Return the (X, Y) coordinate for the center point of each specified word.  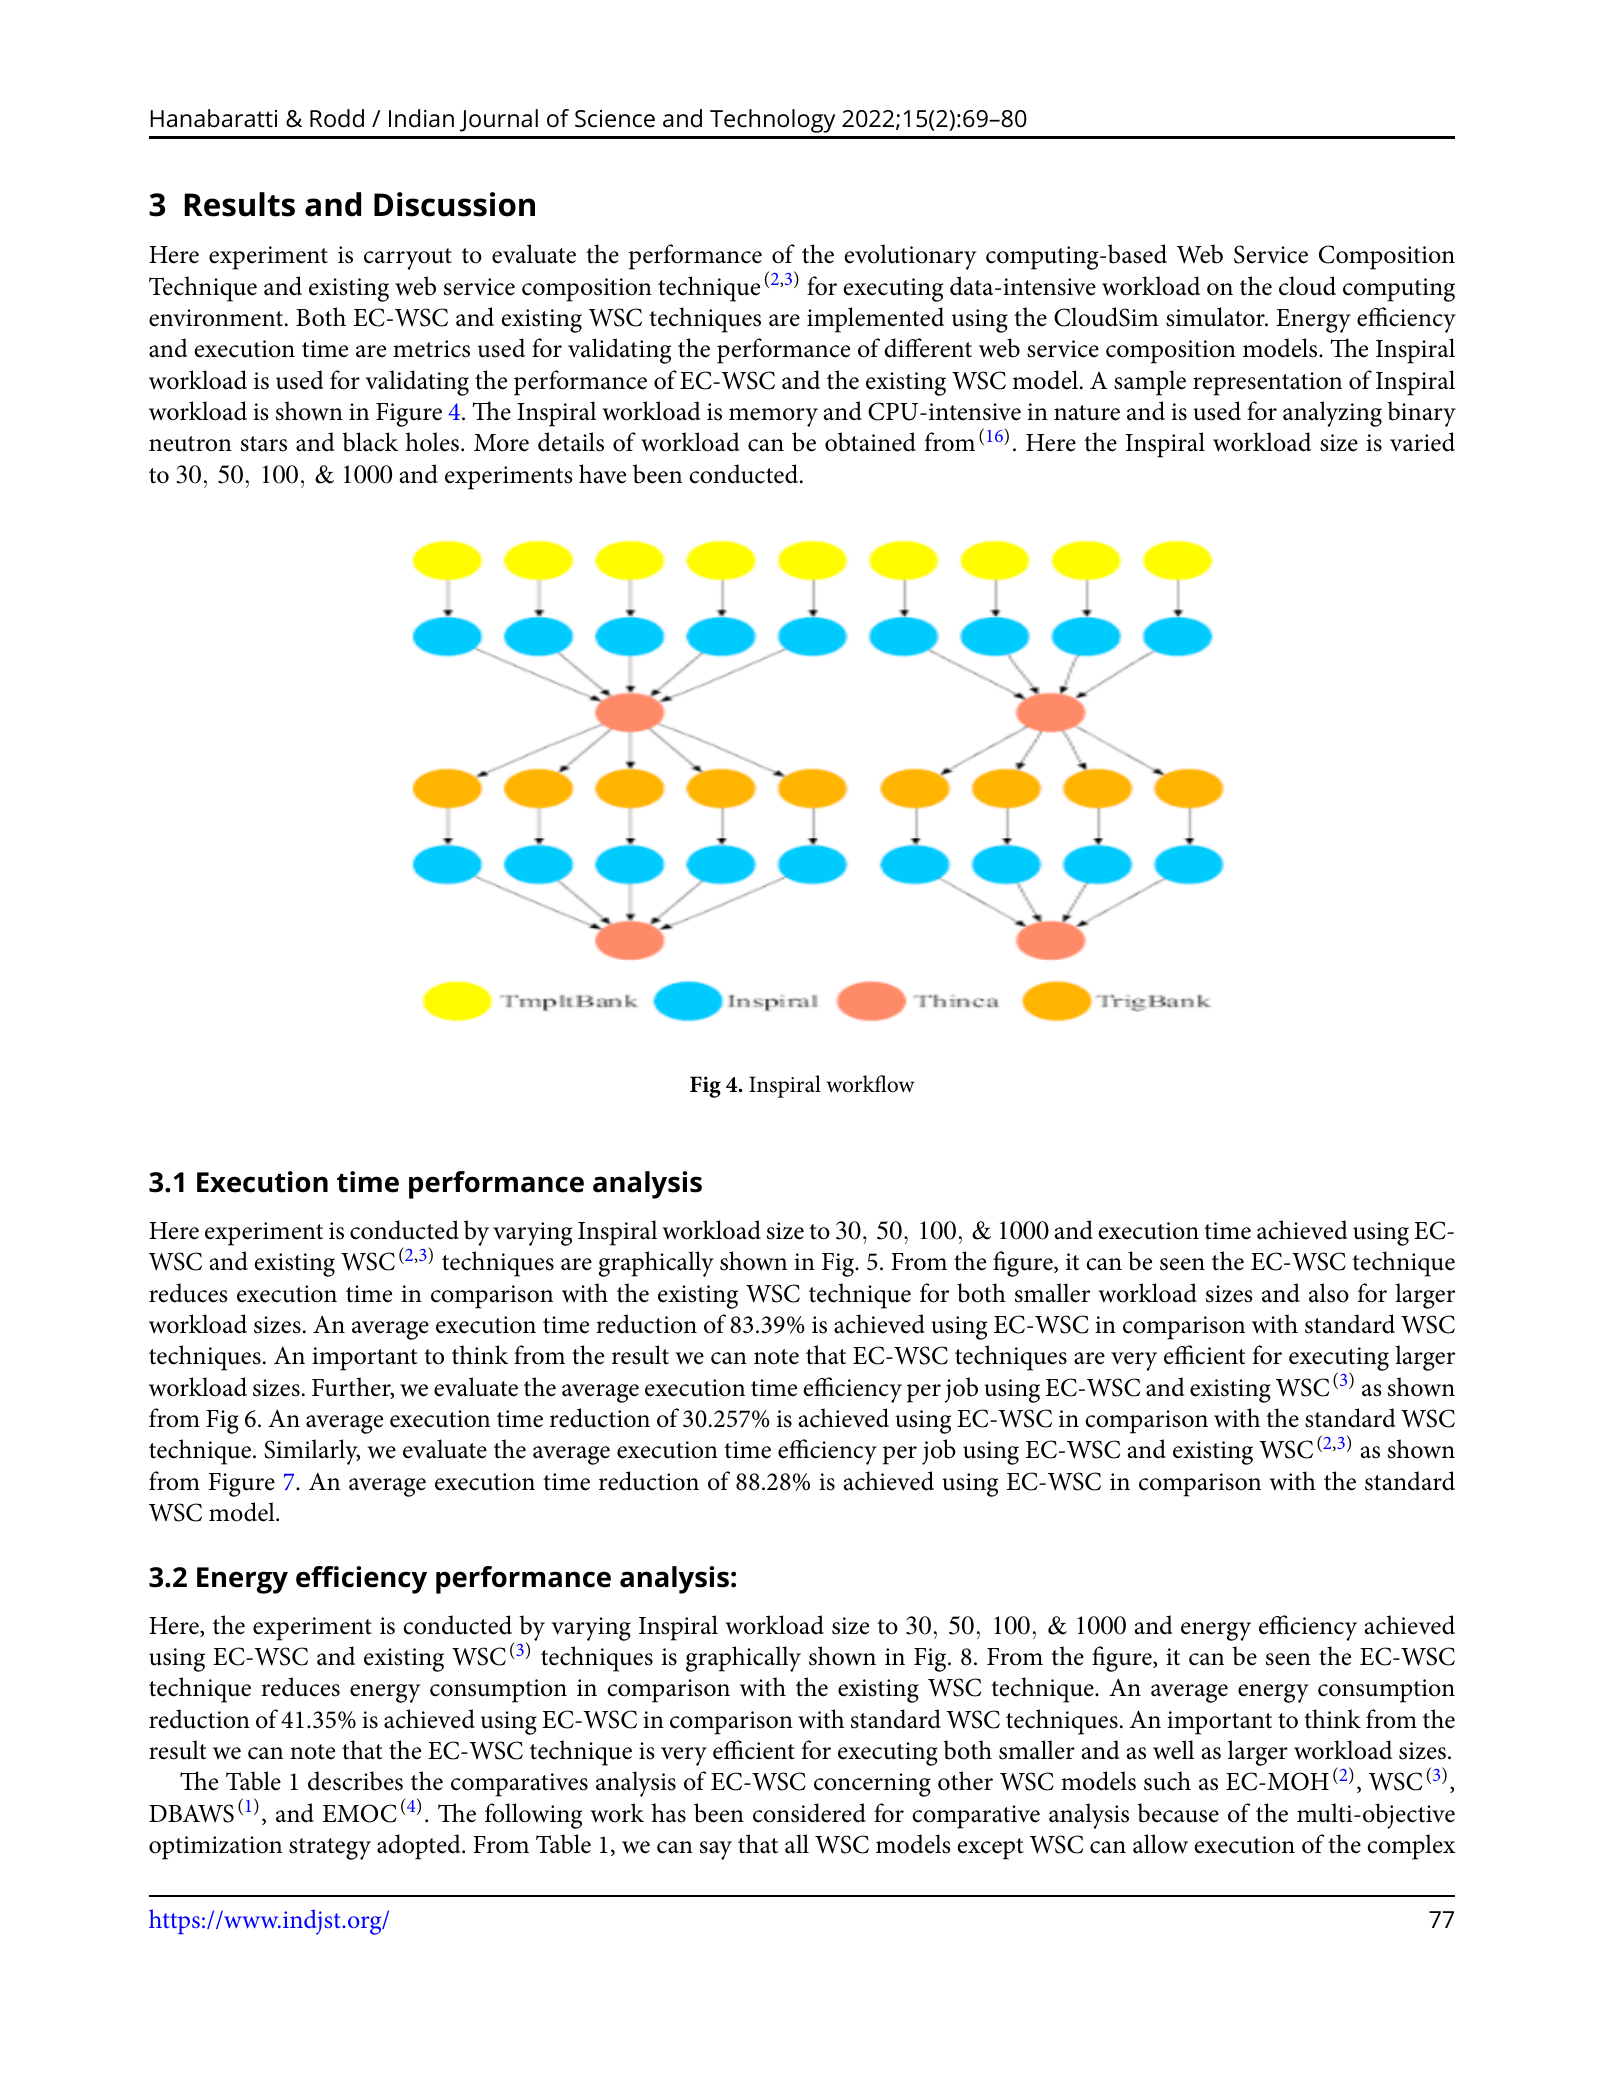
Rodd (337, 118)
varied (1422, 442)
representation (1267, 384)
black (370, 442)
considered (809, 1813)
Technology (772, 121)
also (1329, 1293)
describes (355, 1781)
